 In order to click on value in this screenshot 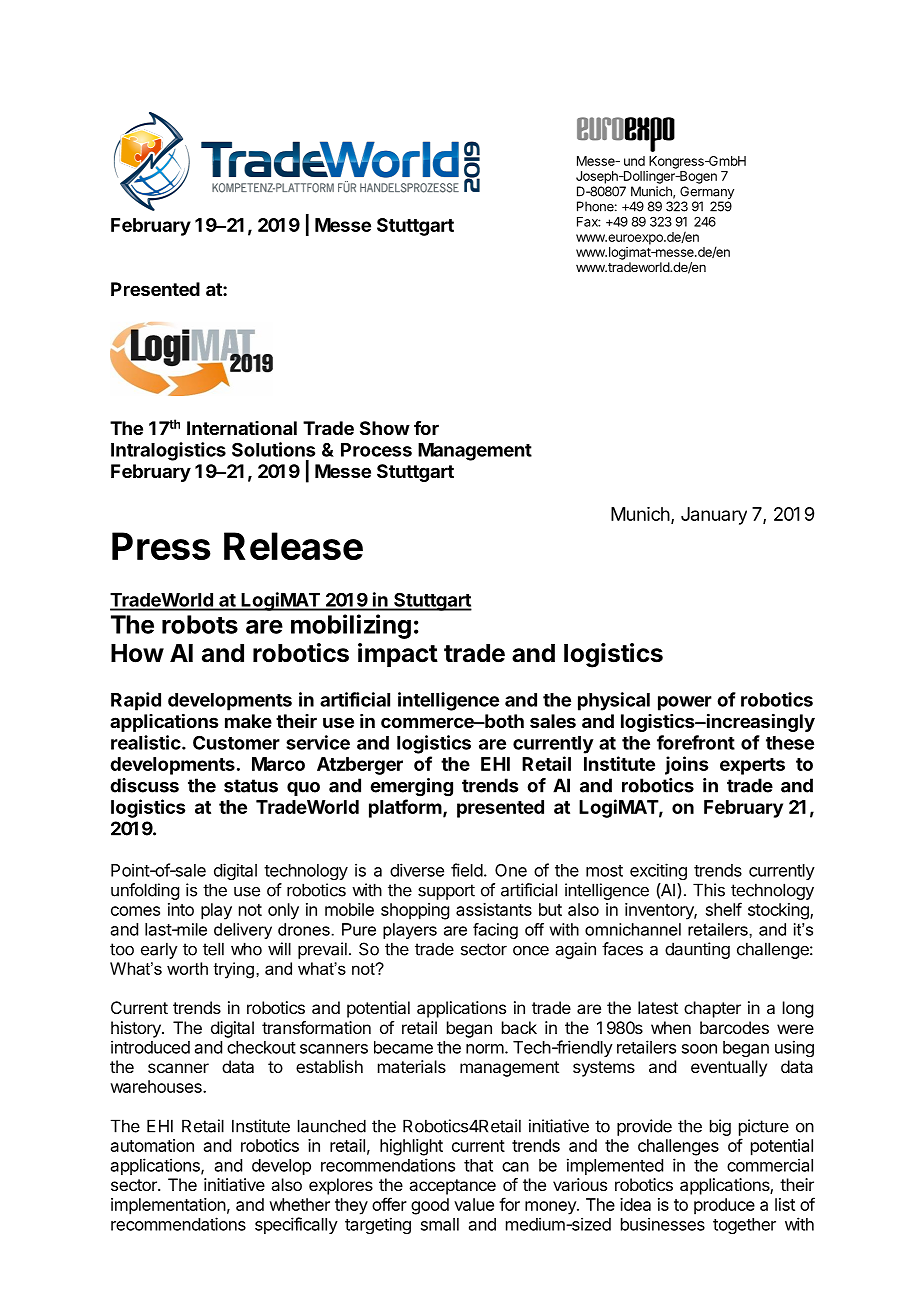, I will do `click(474, 1204)`.
